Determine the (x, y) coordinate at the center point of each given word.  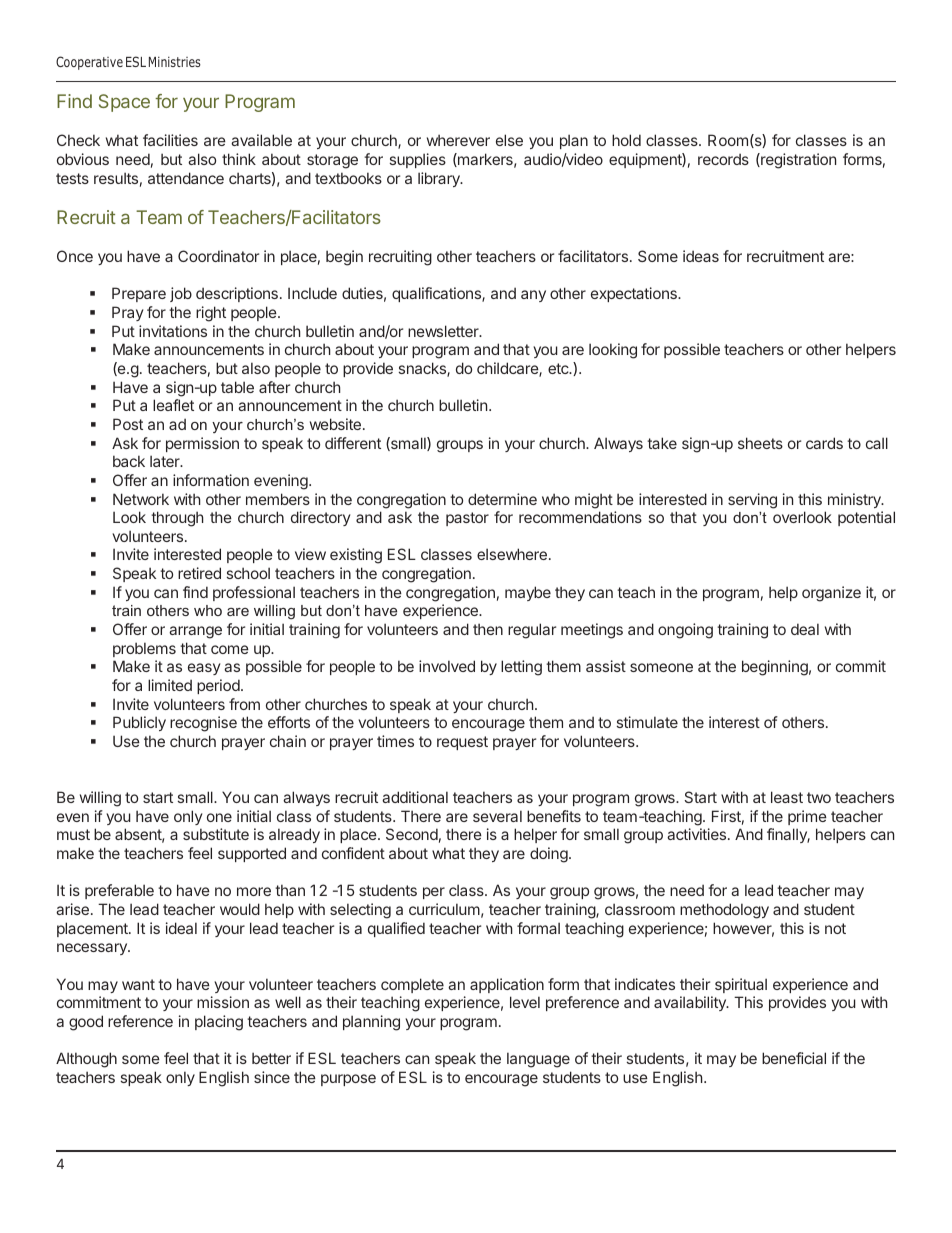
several (497, 816)
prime (807, 817)
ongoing (685, 631)
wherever (458, 140)
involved (447, 666)
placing (219, 1023)
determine (502, 499)
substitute (216, 834)
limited (170, 685)
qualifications (437, 294)
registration (797, 161)
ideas (701, 256)
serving (752, 501)
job (181, 294)
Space (124, 103)
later (166, 461)
